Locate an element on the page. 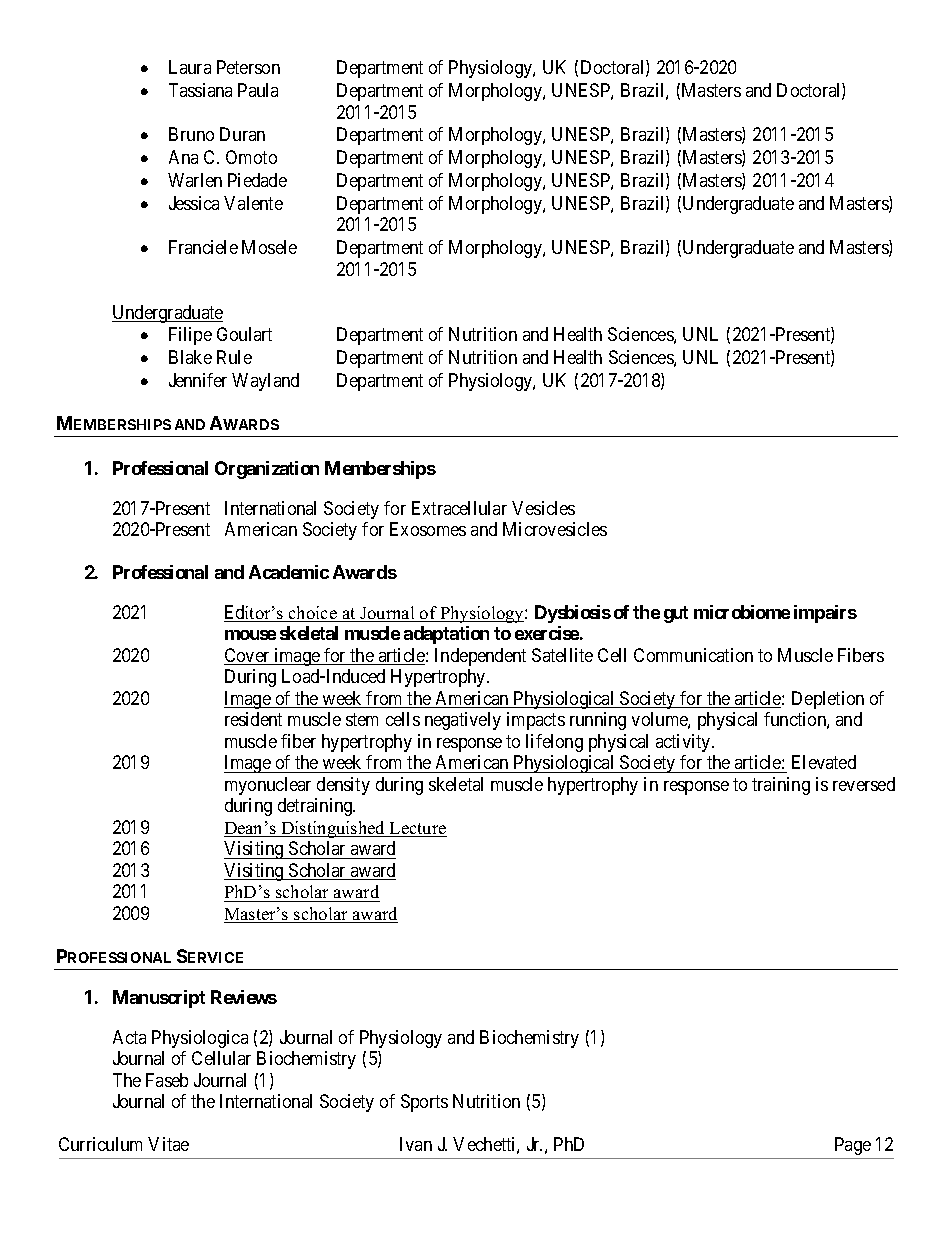 This page has width=952, height=1233. Peterson is located at coordinates (248, 67).
